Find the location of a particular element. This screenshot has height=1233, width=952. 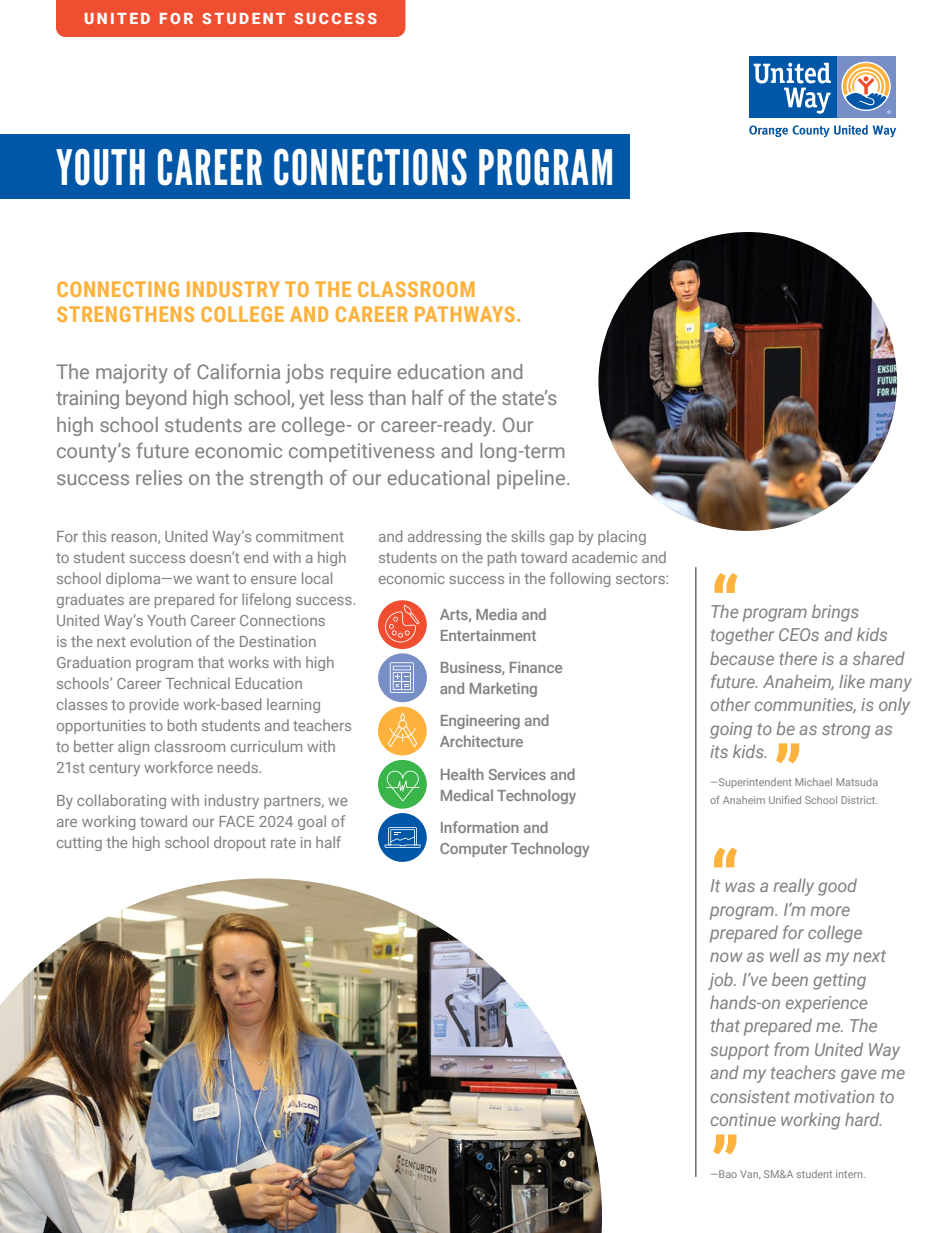

CONNECTING is located at coordinates (118, 289).
